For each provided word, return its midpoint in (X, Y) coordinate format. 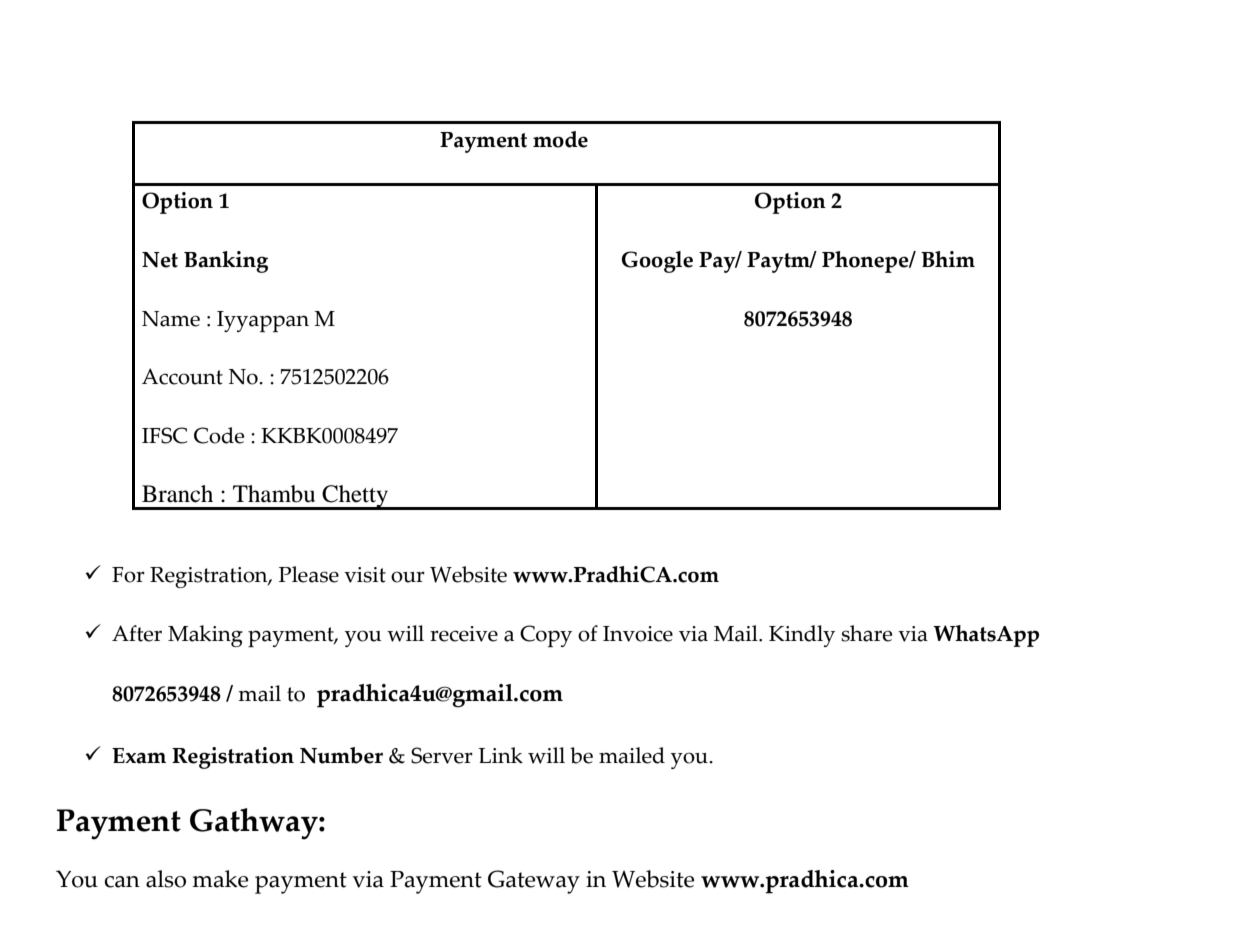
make (220, 879)
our (408, 577)
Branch (177, 494)
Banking (226, 262)
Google (657, 262)
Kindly (802, 636)
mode (560, 139)
